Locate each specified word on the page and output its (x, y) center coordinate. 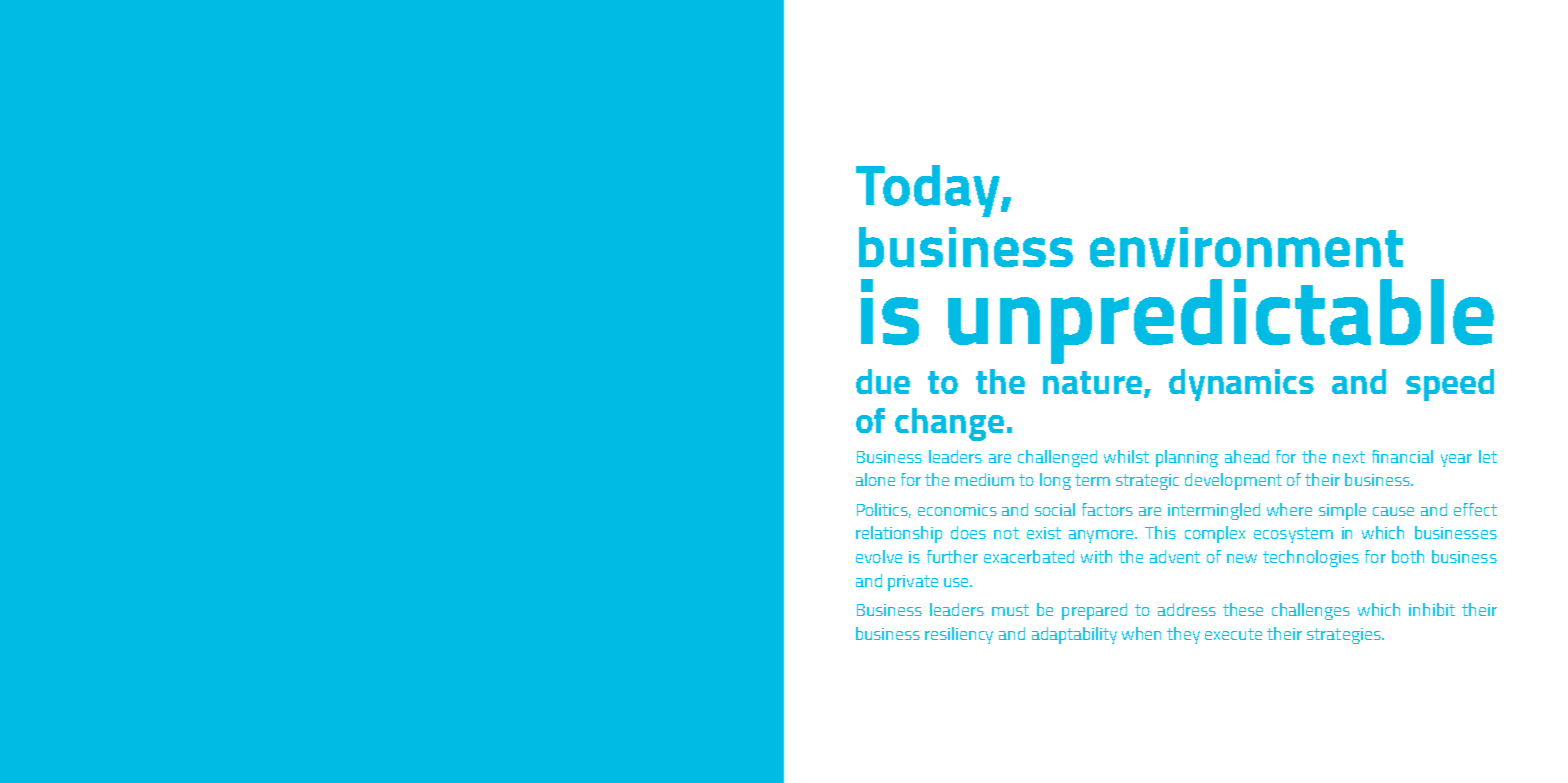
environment (1246, 247)
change (949, 424)
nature (1094, 384)
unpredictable (1221, 321)
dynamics (1241, 385)
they (1183, 635)
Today (929, 191)
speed (1450, 385)
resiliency (959, 635)
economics (957, 510)
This (1160, 532)
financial (1402, 456)
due (883, 381)
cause (1393, 511)
